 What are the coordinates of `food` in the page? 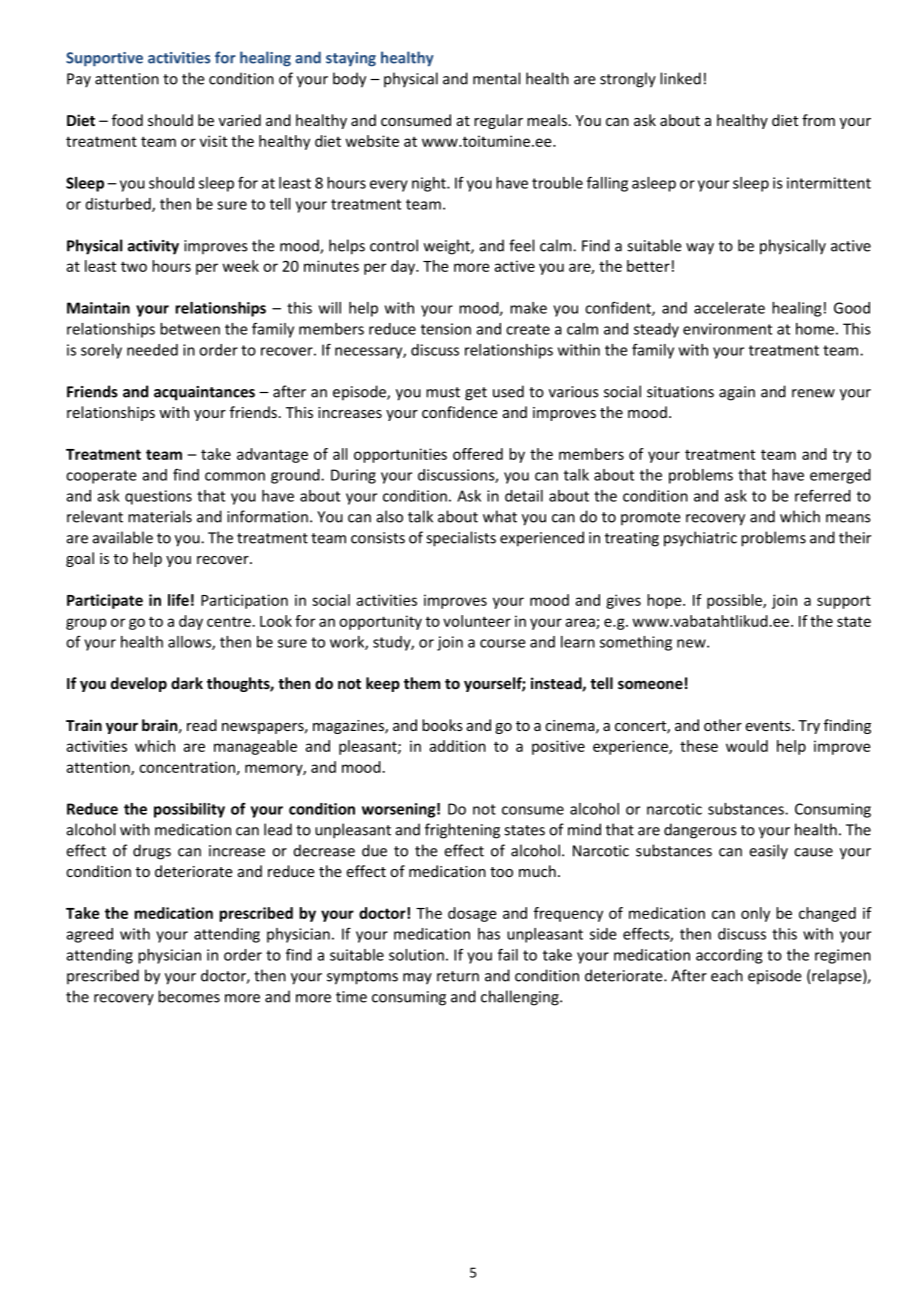 It's located at (127, 120).
